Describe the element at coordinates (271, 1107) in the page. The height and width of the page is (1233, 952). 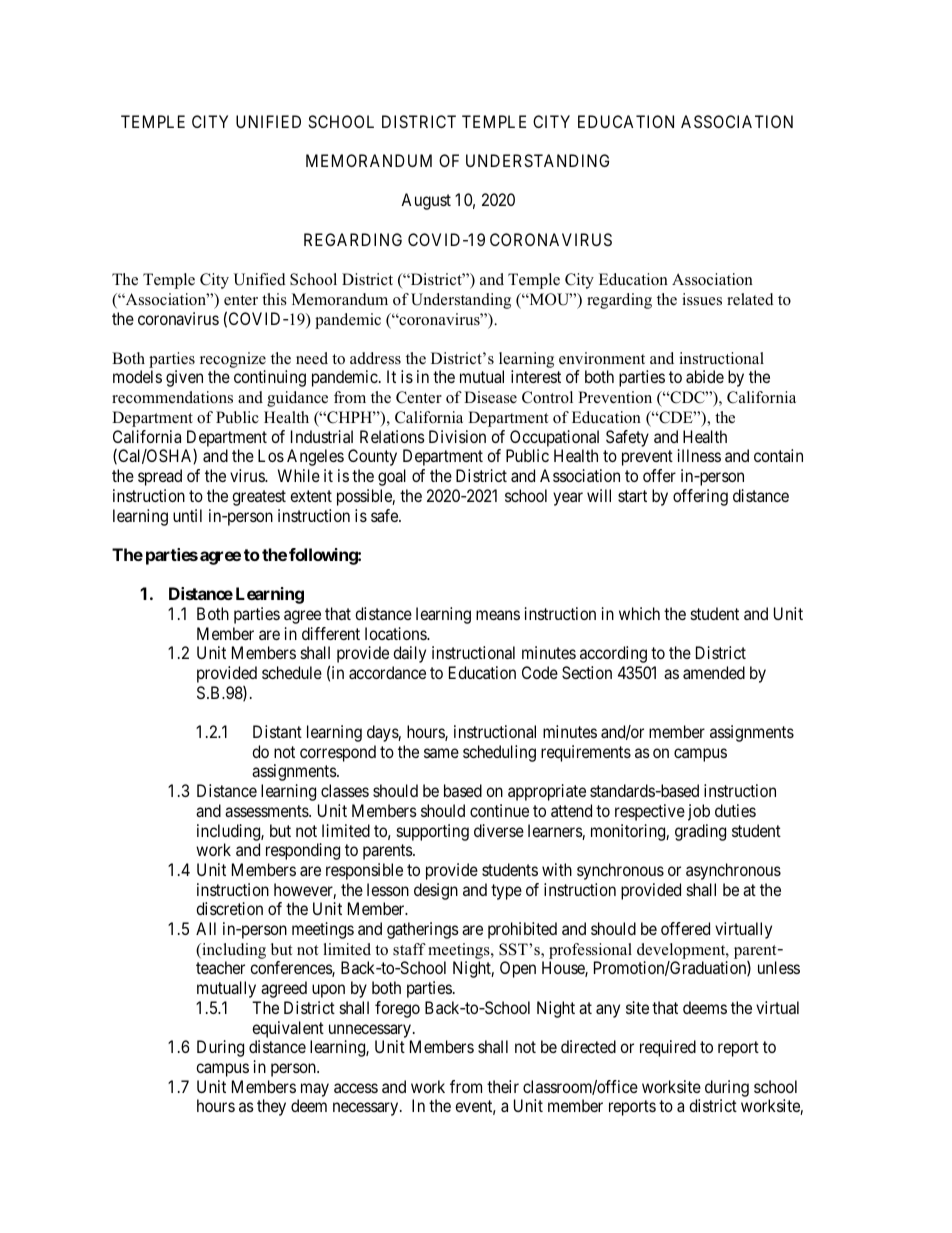
I see `they` at that location.
